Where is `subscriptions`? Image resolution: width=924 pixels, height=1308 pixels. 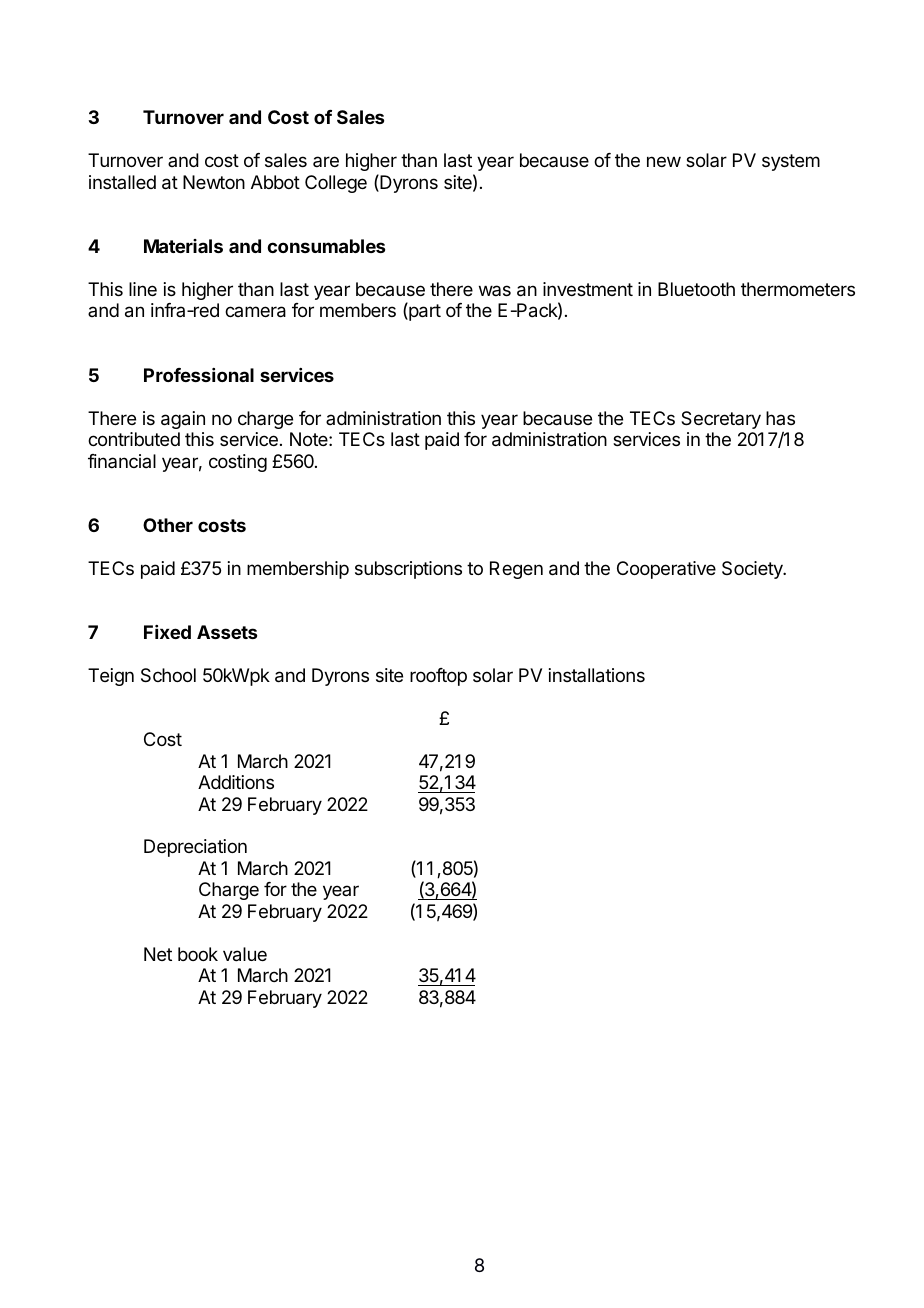 subscriptions is located at coordinates (408, 570).
